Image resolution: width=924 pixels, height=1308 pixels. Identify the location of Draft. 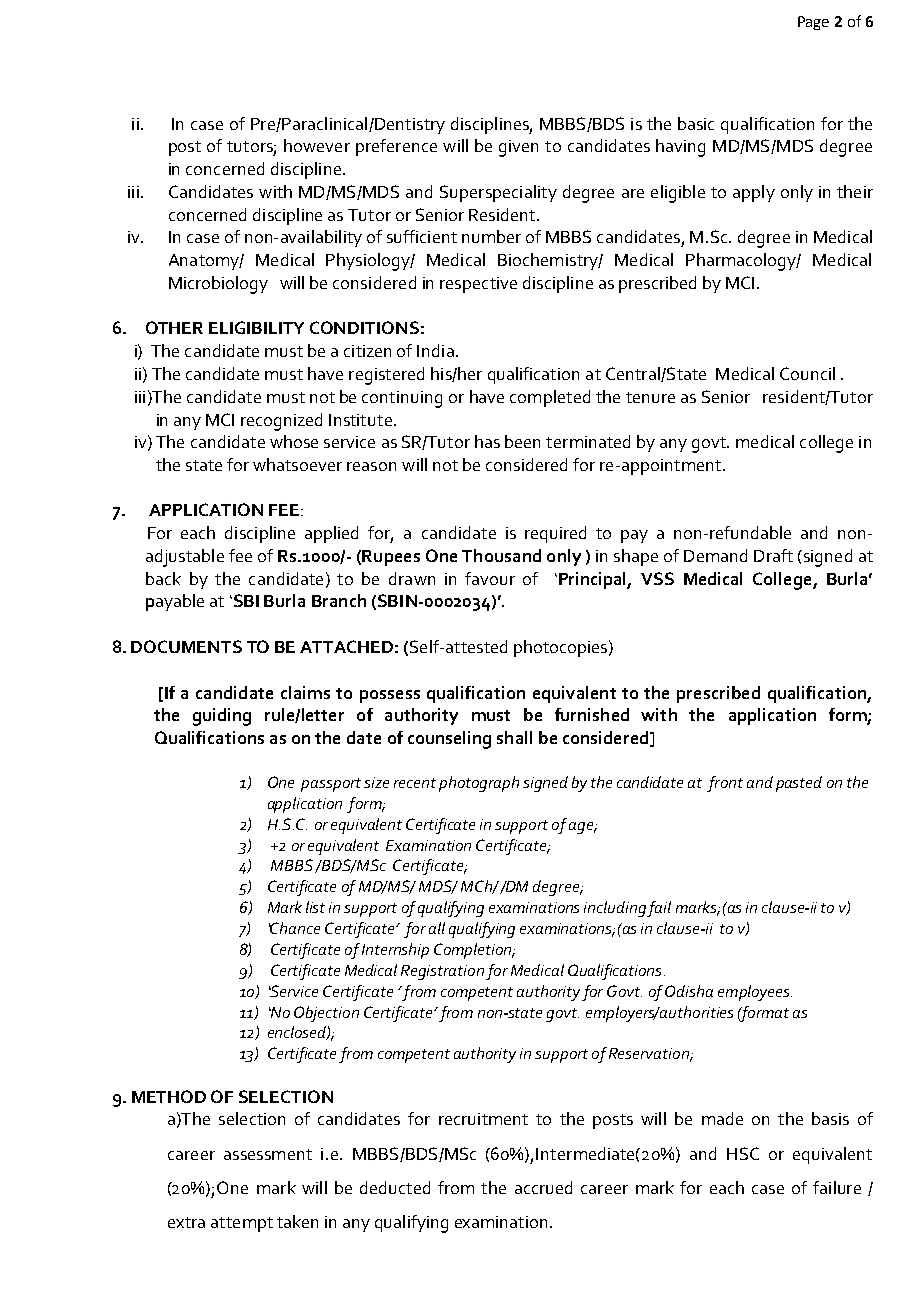
(773, 555).
